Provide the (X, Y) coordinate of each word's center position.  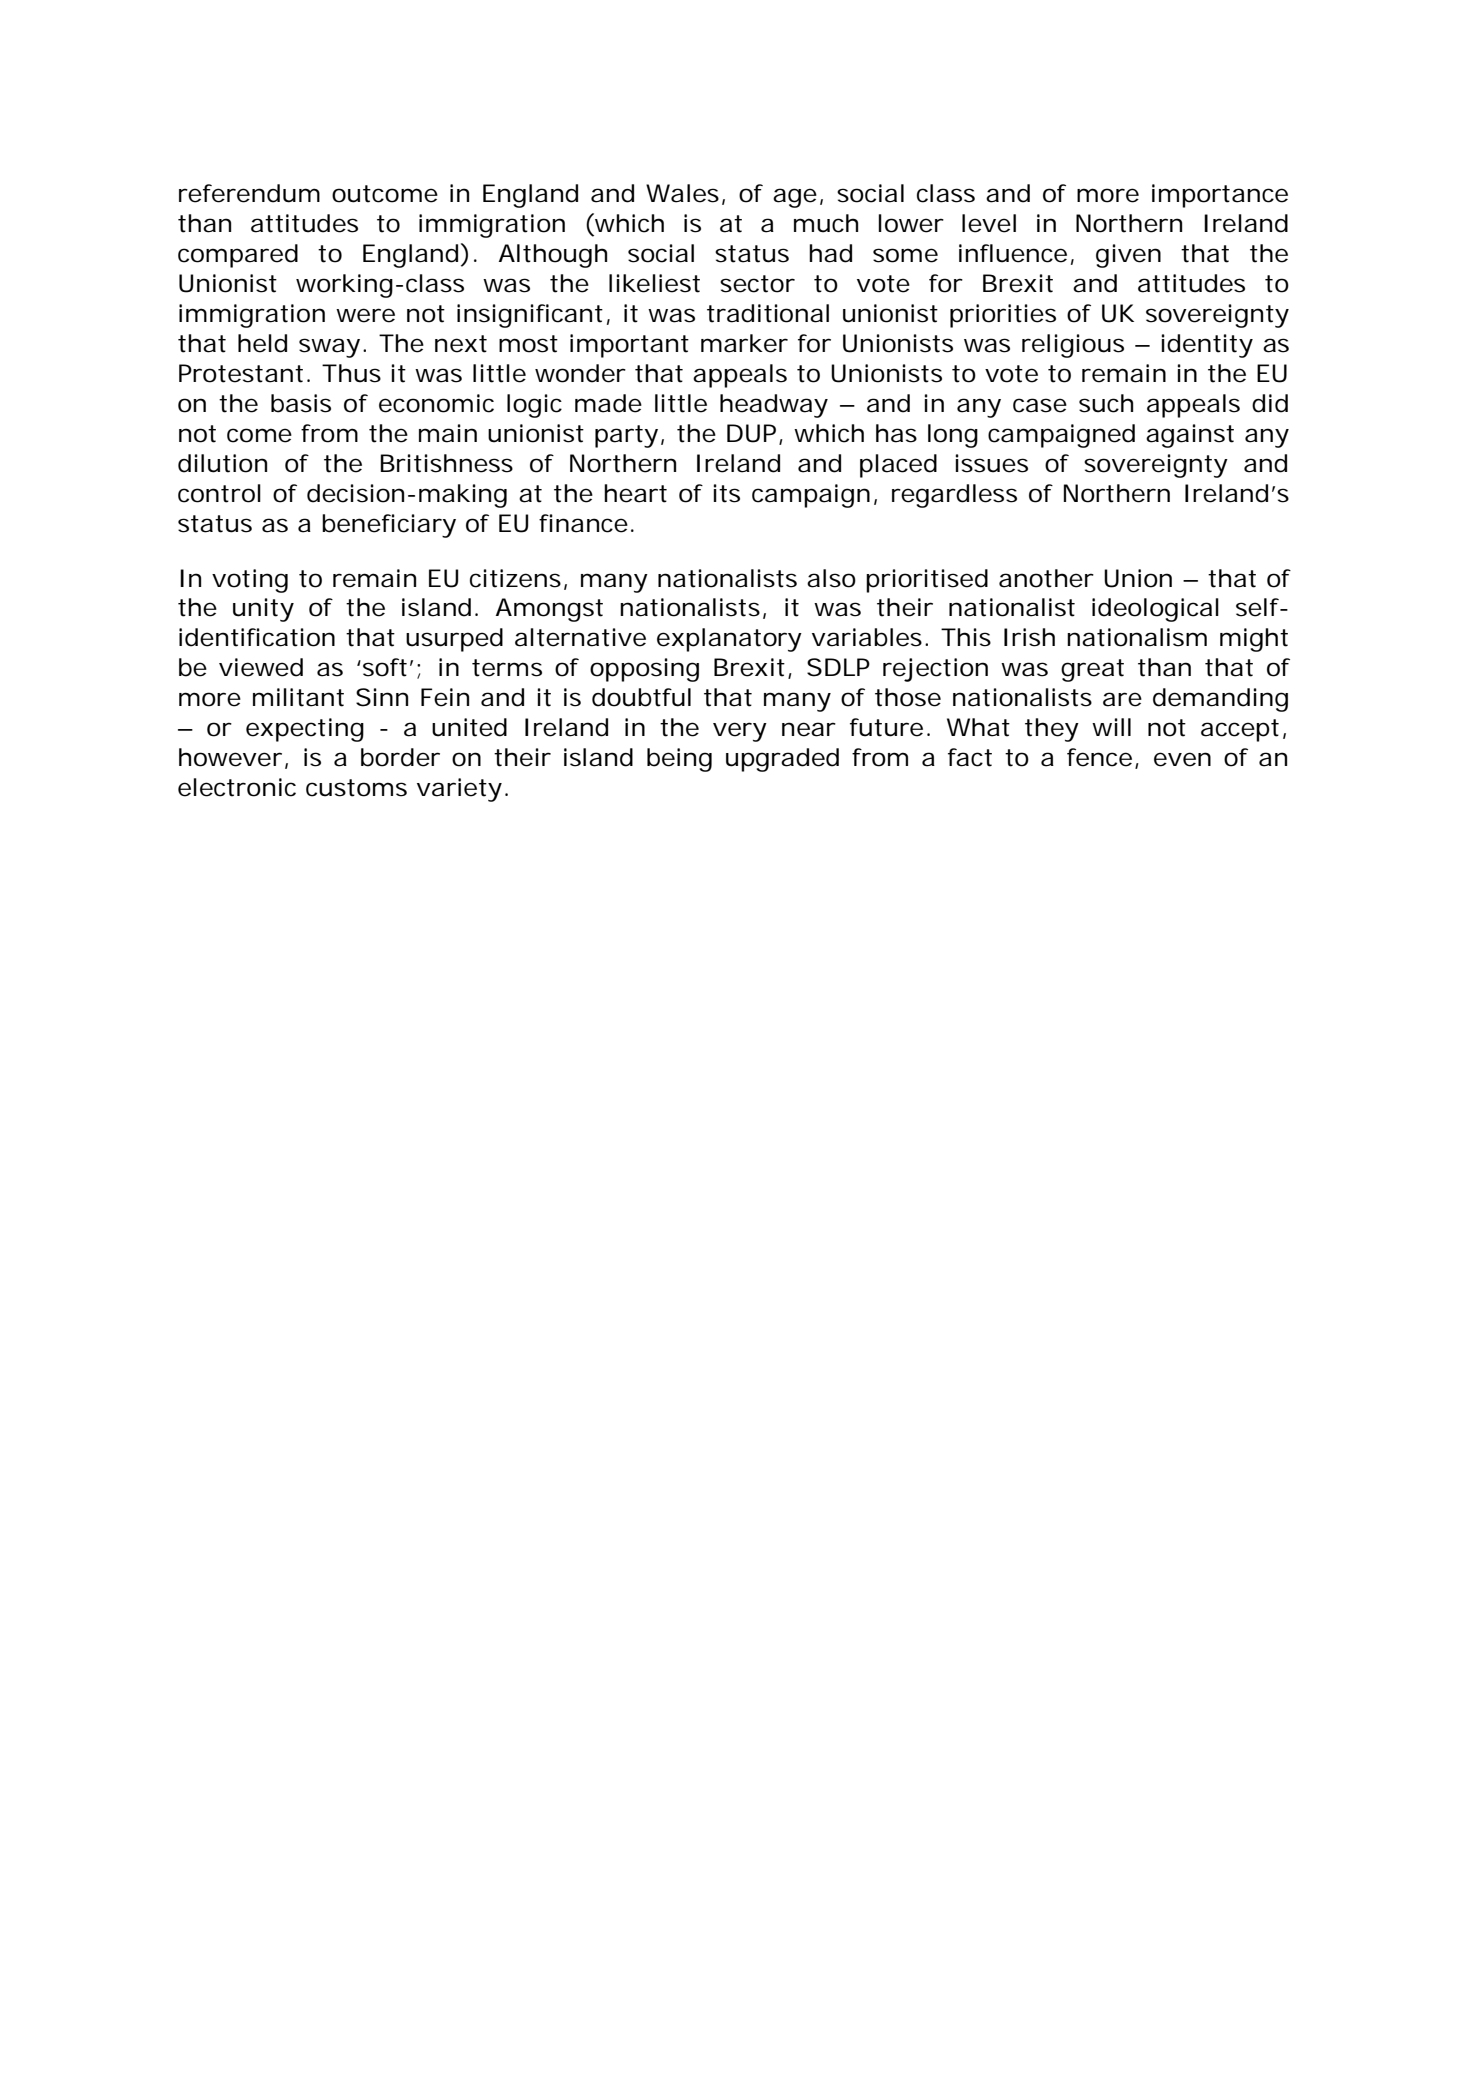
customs (356, 788)
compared (238, 256)
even (1182, 759)
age (795, 198)
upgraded (782, 760)
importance (1220, 196)
